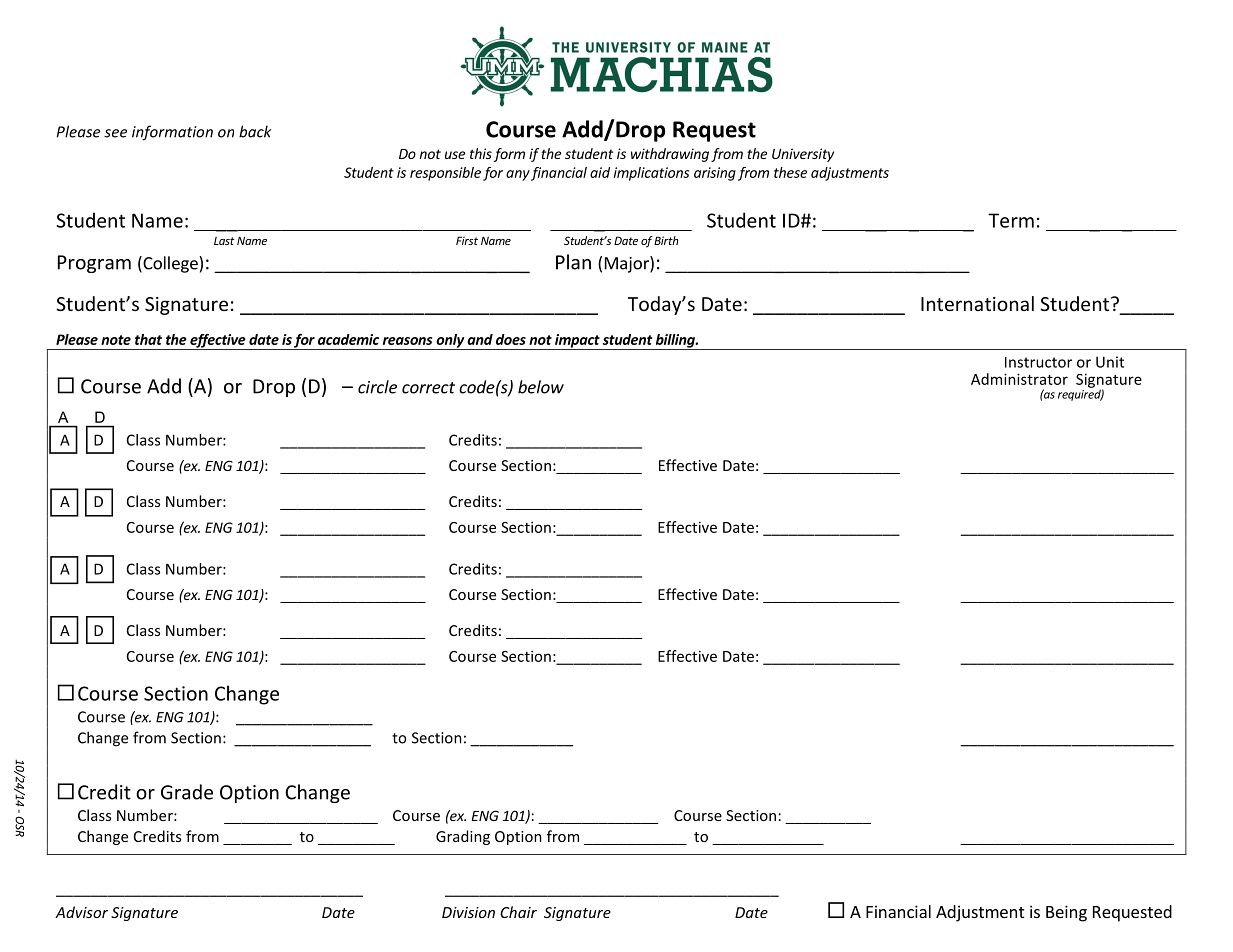 This screenshot has width=1233, height=952. Describe the element at coordinates (518, 912) in the screenshot. I see `Chair` at that location.
